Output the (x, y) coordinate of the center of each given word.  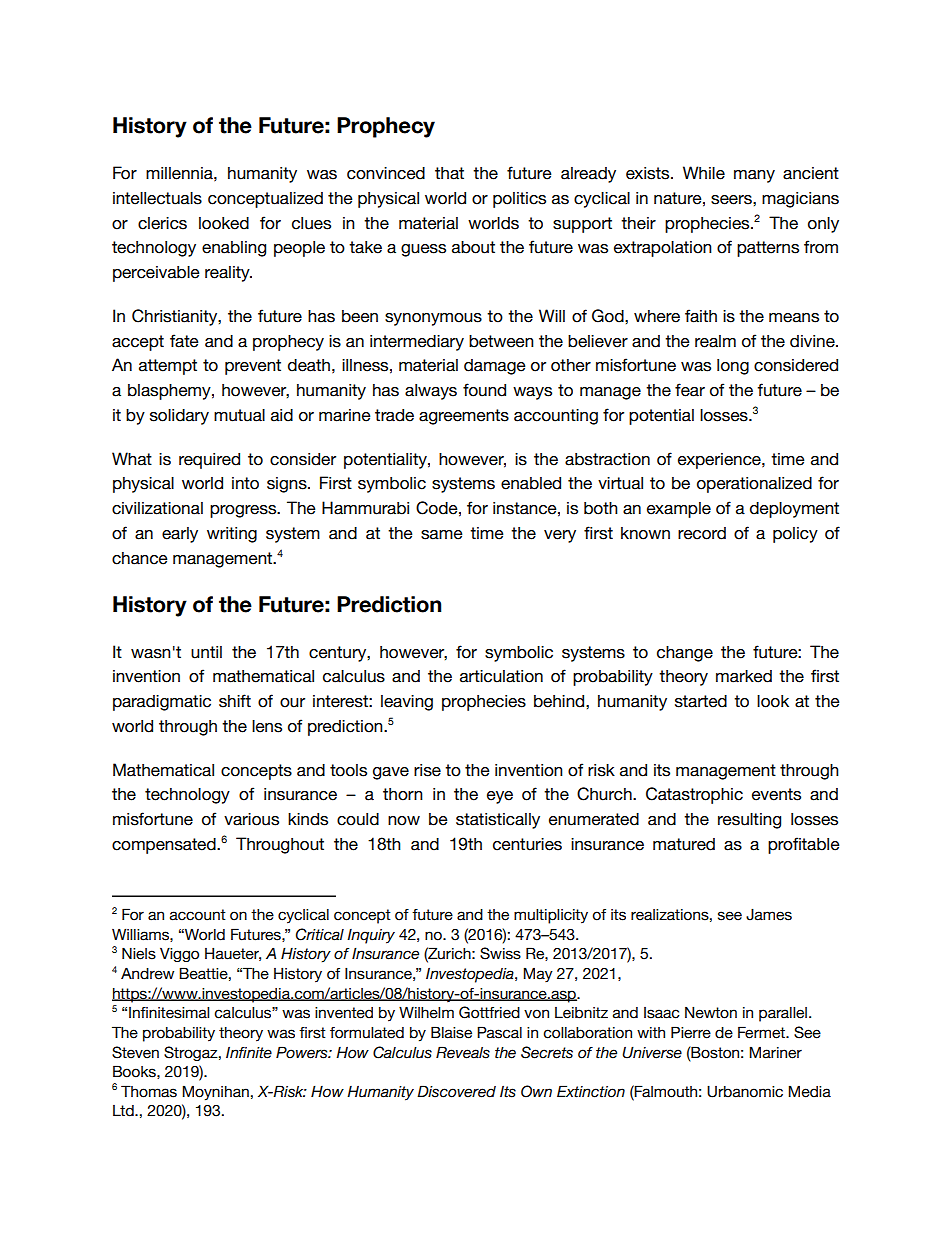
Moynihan (215, 1093)
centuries (527, 844)
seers (732, 200)
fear (690, 390)
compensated (165, 846)
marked (744, 676)
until (206, 652)
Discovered (456, 1091)
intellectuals (157, 198)
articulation (501, 676)
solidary (179, 417)
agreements (464, 417)
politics (519, 200)
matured (684, 844)
